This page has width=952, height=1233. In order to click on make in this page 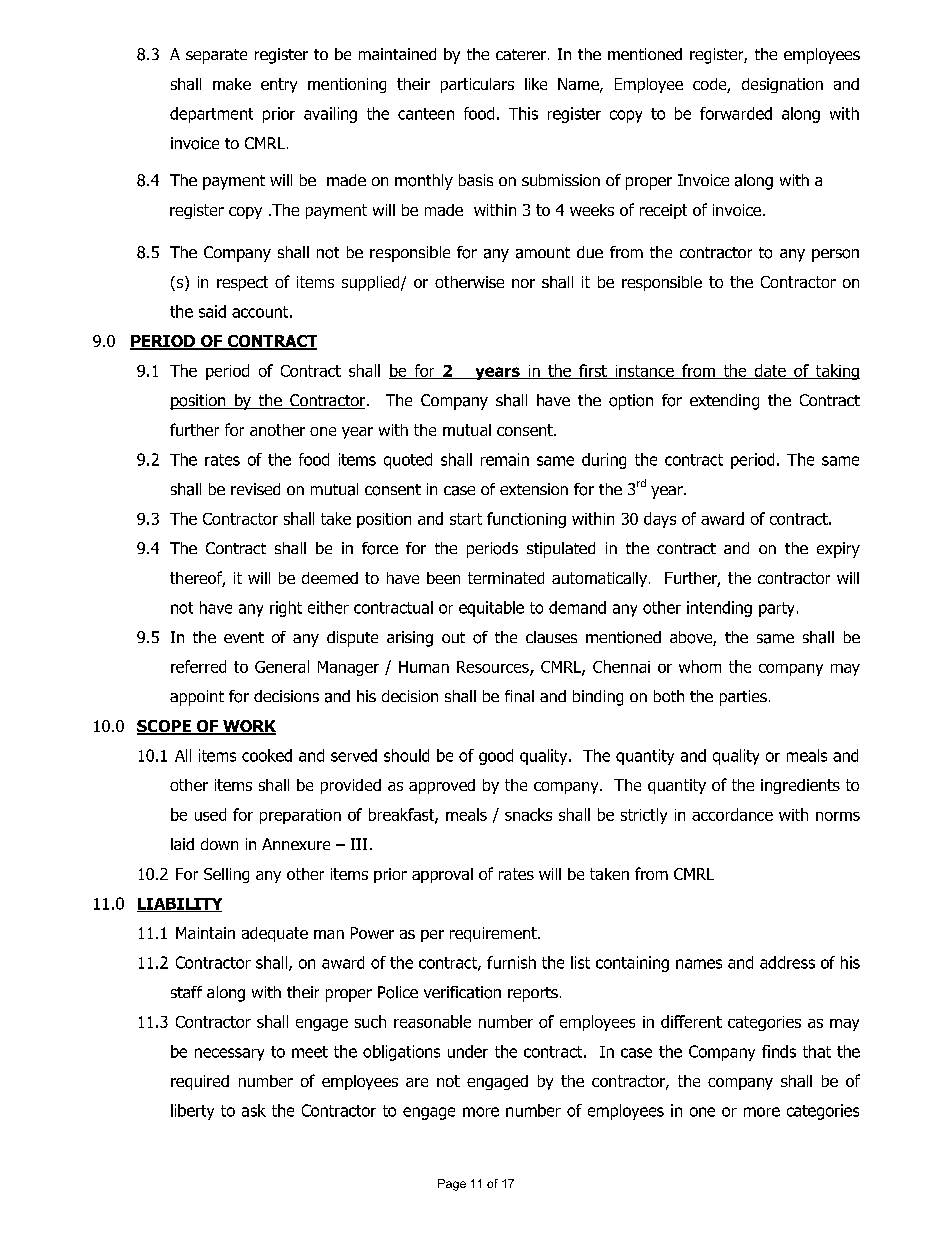, I will do `click(232, 84)`.
